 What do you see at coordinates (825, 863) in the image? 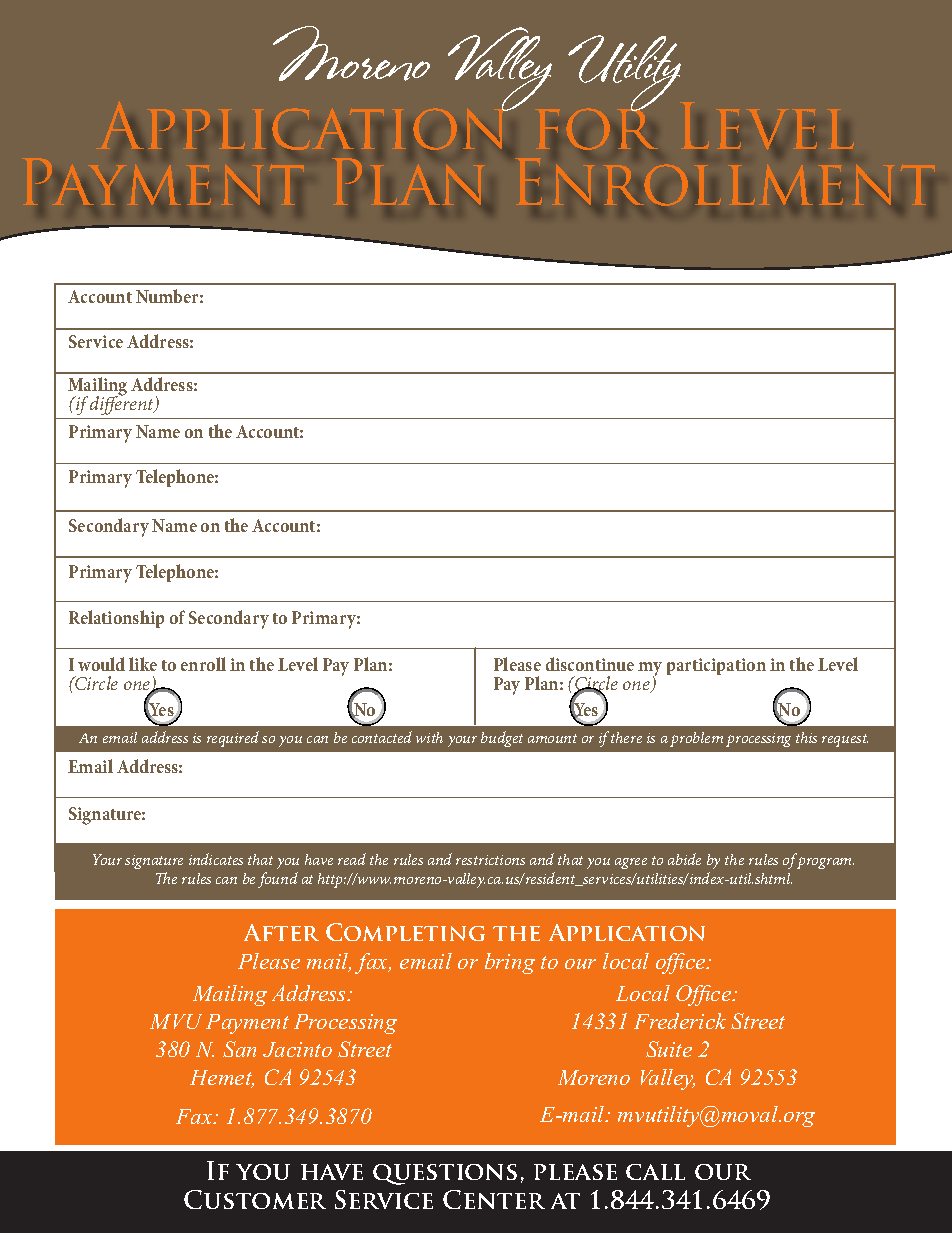
I see `program` at bounding box center [825, 863].
